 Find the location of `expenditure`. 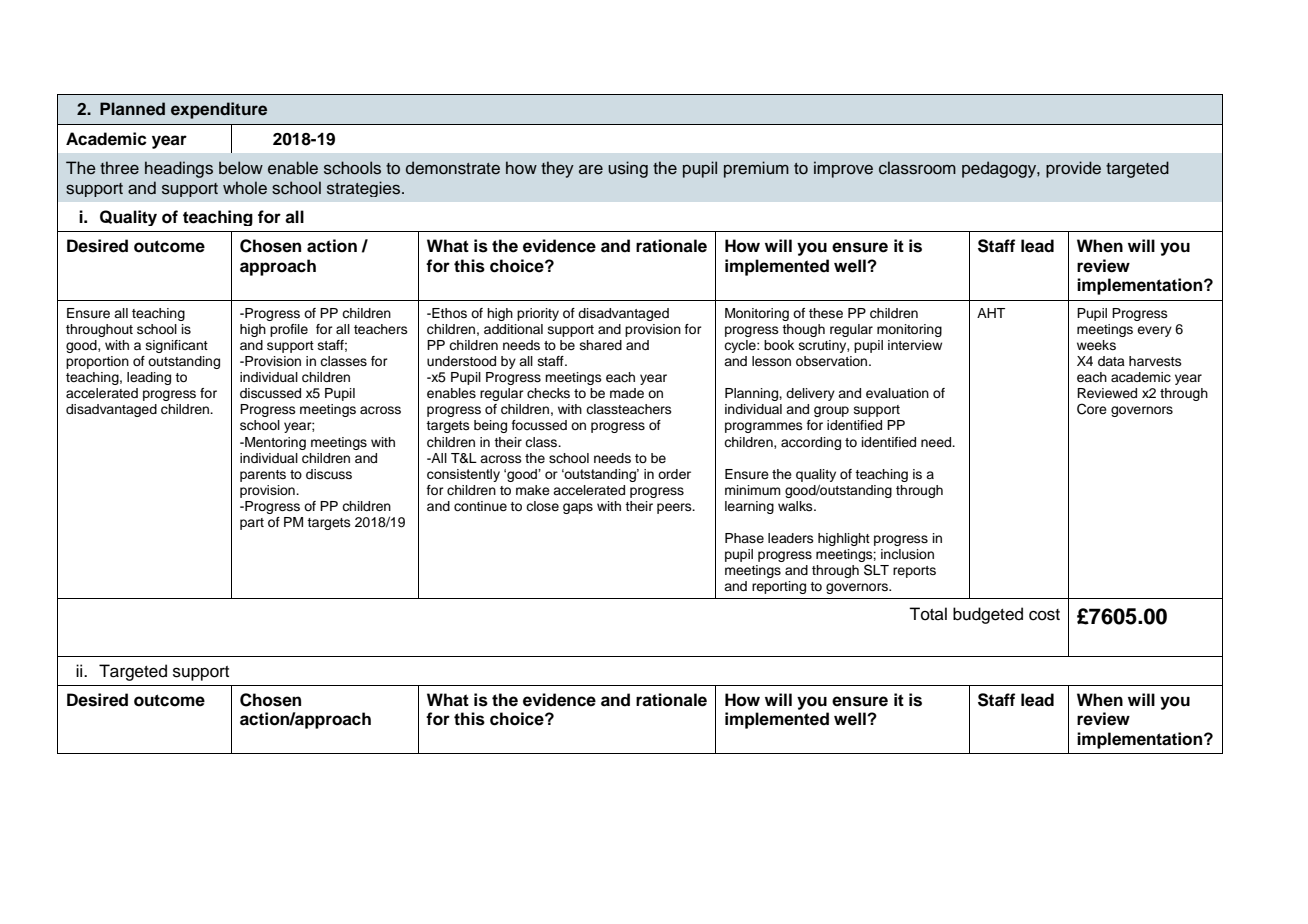

expenditure is located at coordinates (219, 110).
